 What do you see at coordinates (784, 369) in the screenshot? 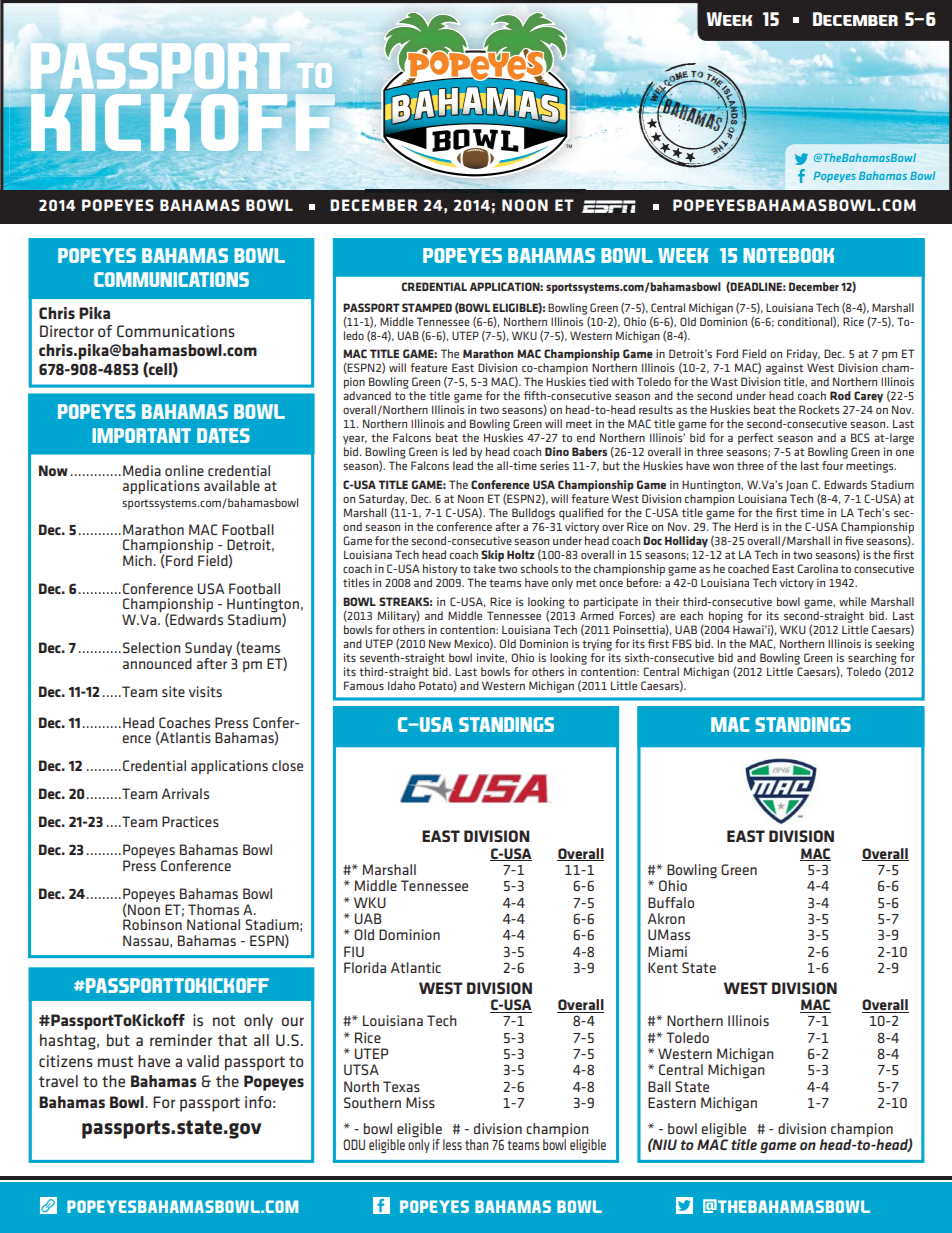
I see `against` at bounding box center [784, 369].
